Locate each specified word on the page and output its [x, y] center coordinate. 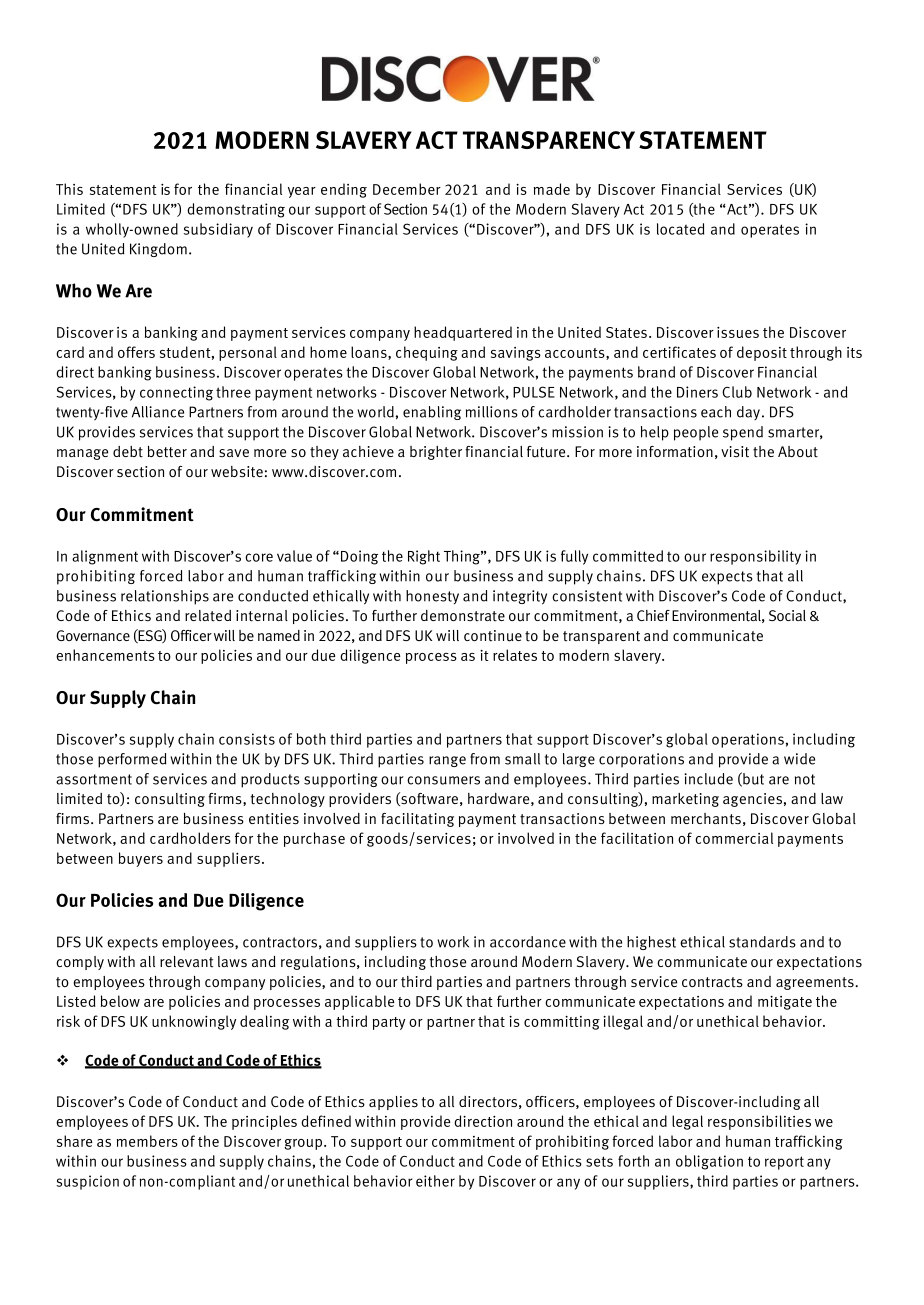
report [784, 1163]
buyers [141, 859]
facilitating [417, 820]
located [680, 229]
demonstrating [236, 210]
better [167, 452]
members [147, 1141]
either [435, 1181]
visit [735, 452]
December [407, 189]
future [547, 452]
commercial [734, 838]
